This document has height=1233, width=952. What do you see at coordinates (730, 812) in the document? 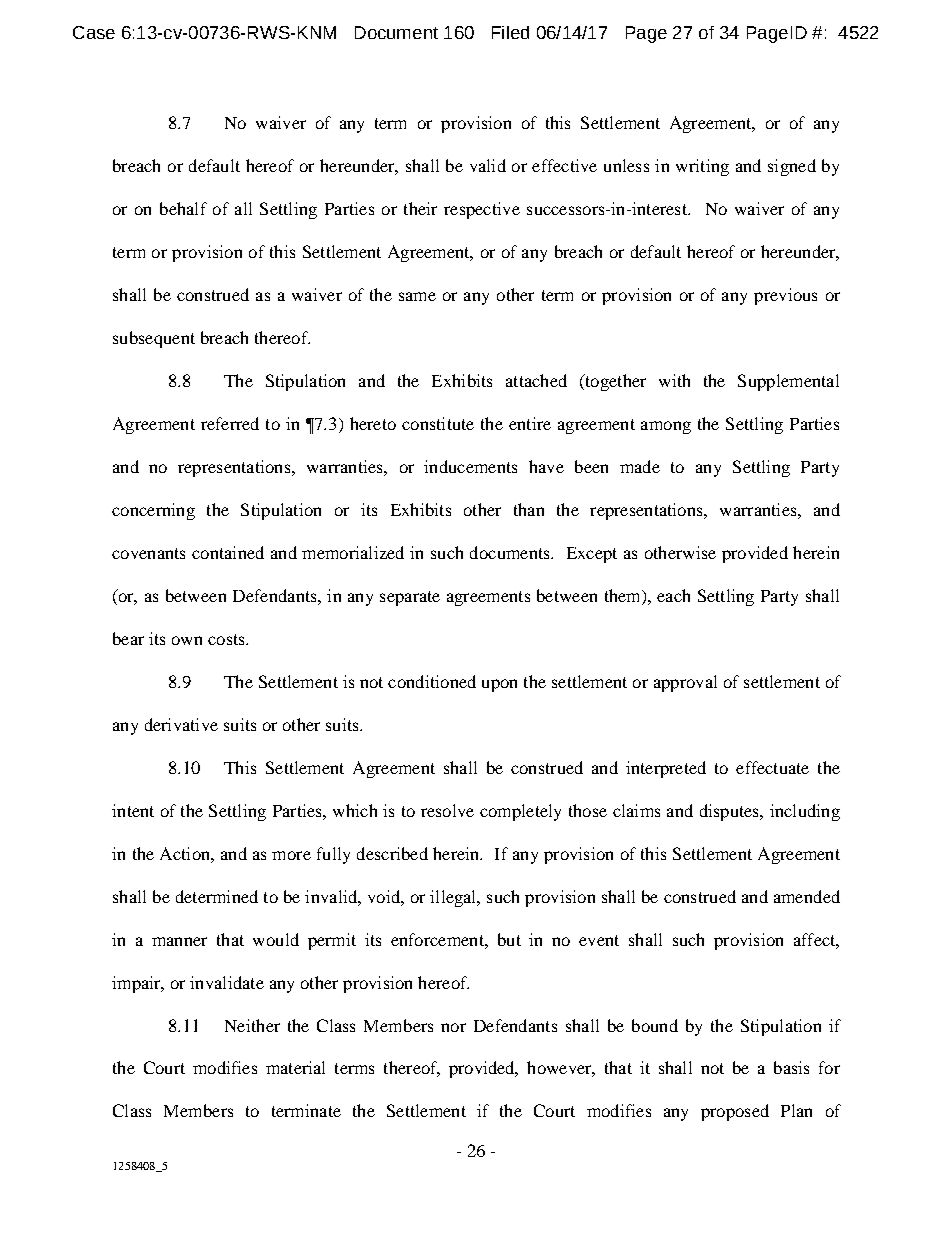
I see `disputes` at bounding box center [730, 812].
